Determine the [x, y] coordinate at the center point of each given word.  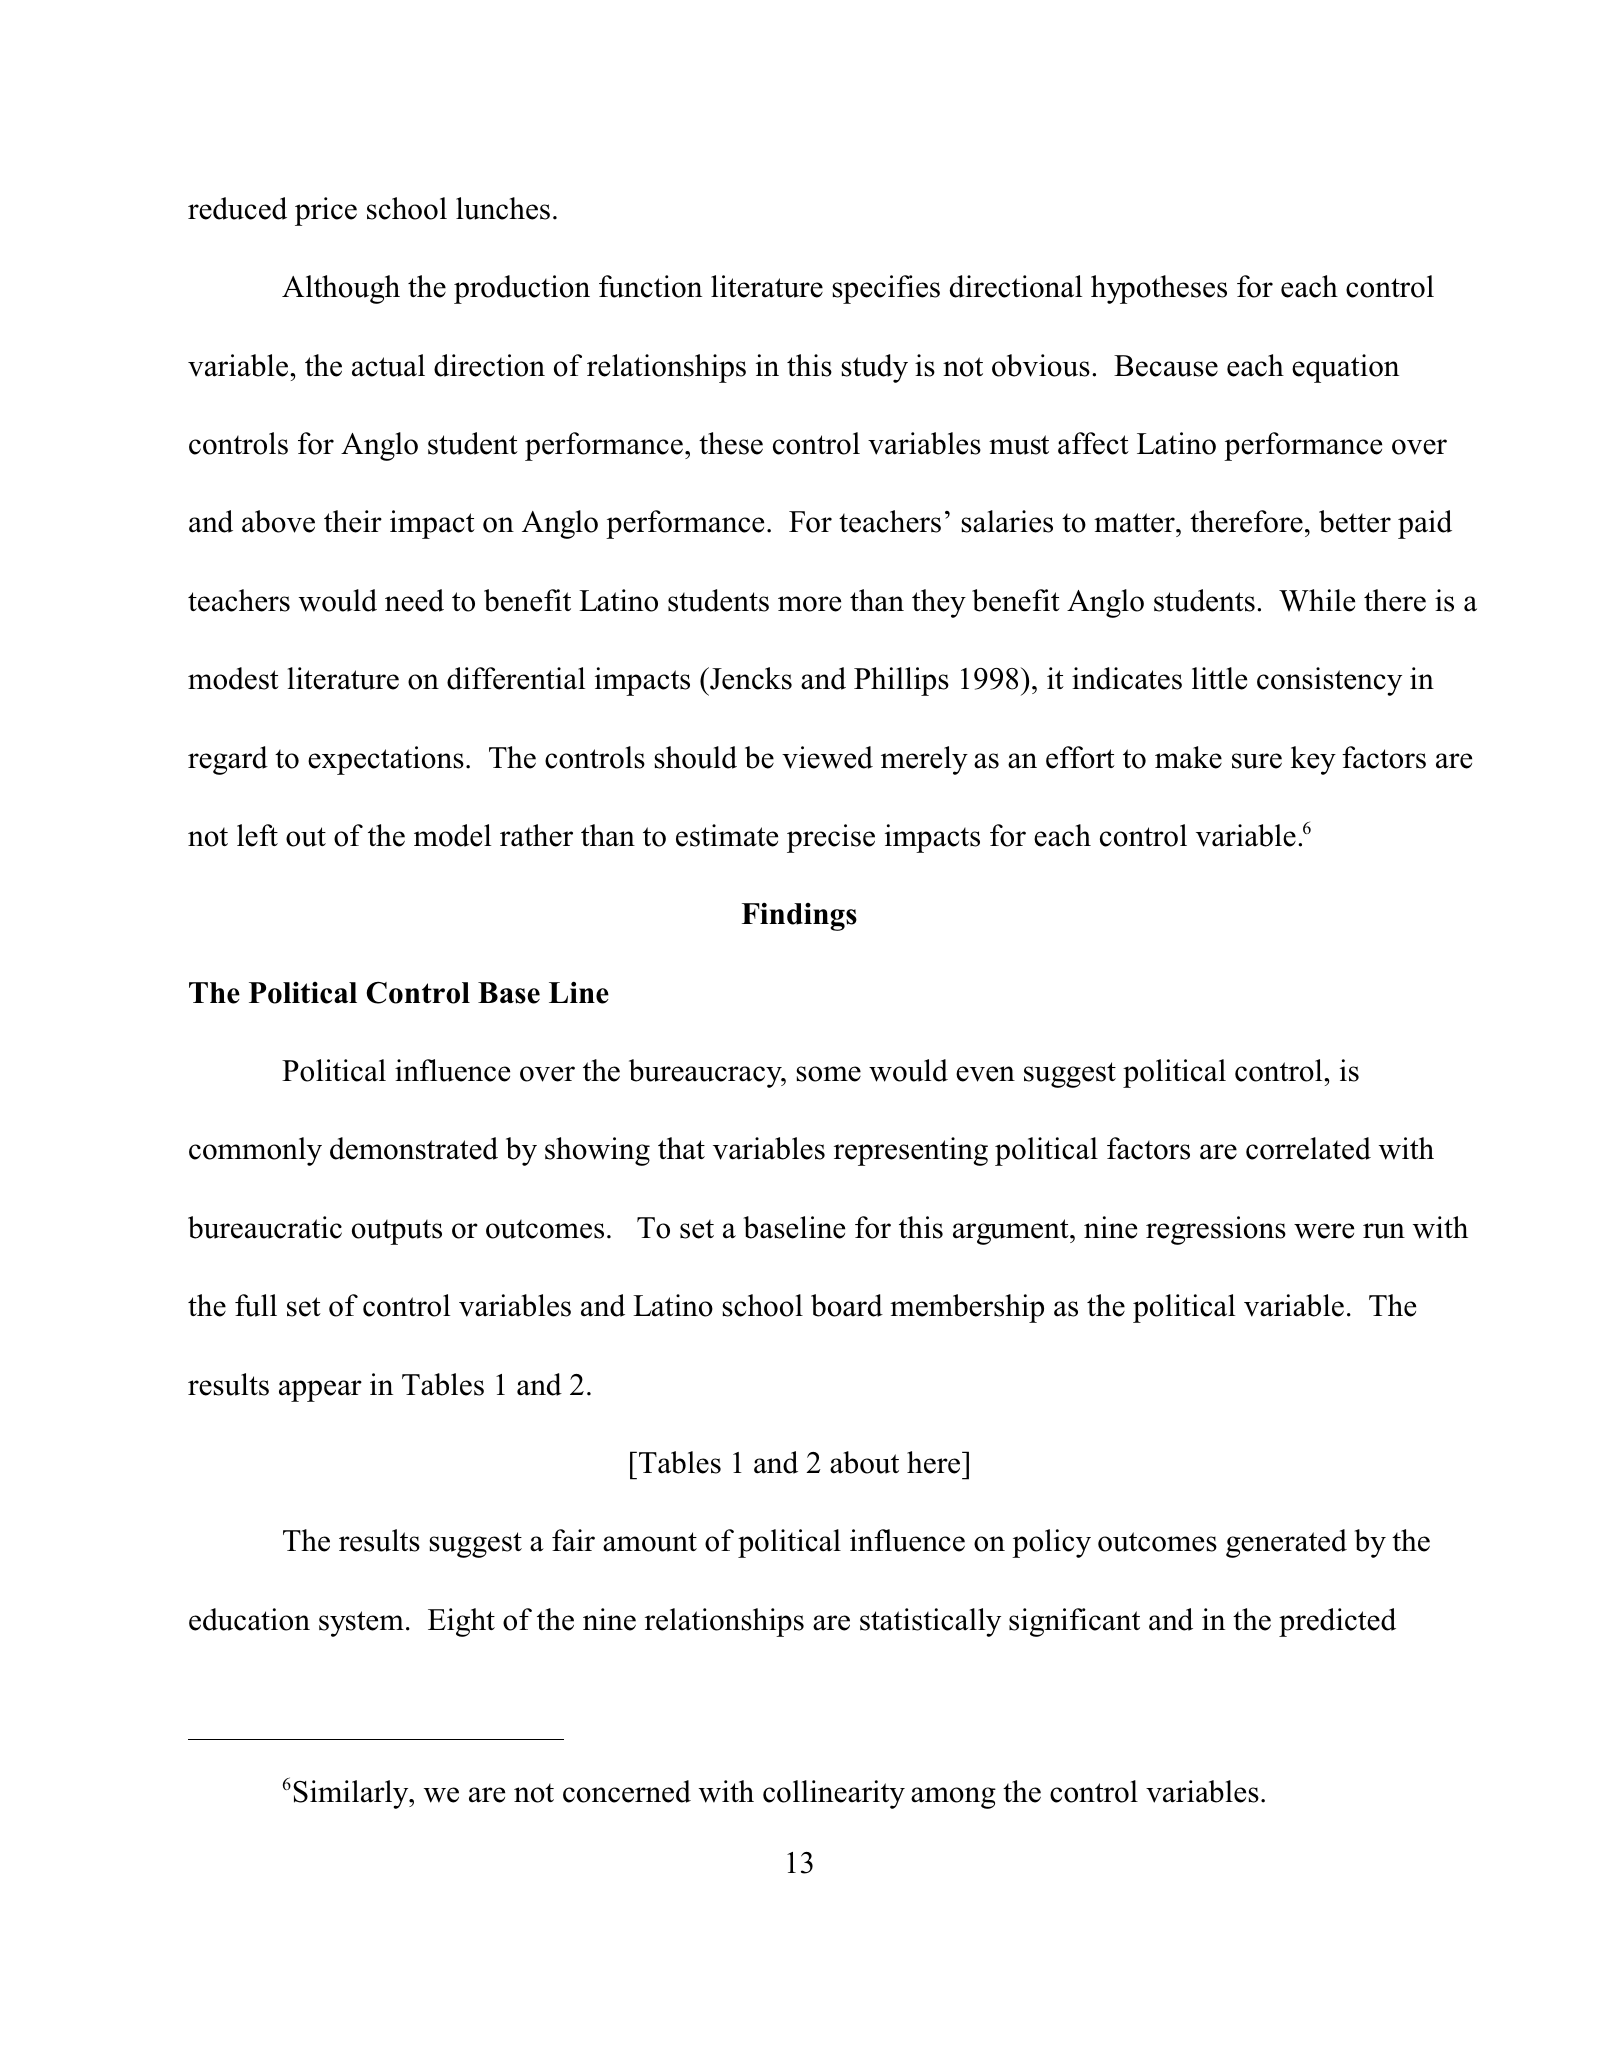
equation [1345, 368]
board [847, 1305]
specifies [886, 289]
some [829, 1074]
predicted [1337, 1622]
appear [320, 1391]
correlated [1308, 1148]
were [1324, 1231]
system [361, 1624]
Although [341, 289]
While [1317, 600]
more [809, 604]
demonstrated [414, 1148]
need [414, 600]
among [953, 1798]
